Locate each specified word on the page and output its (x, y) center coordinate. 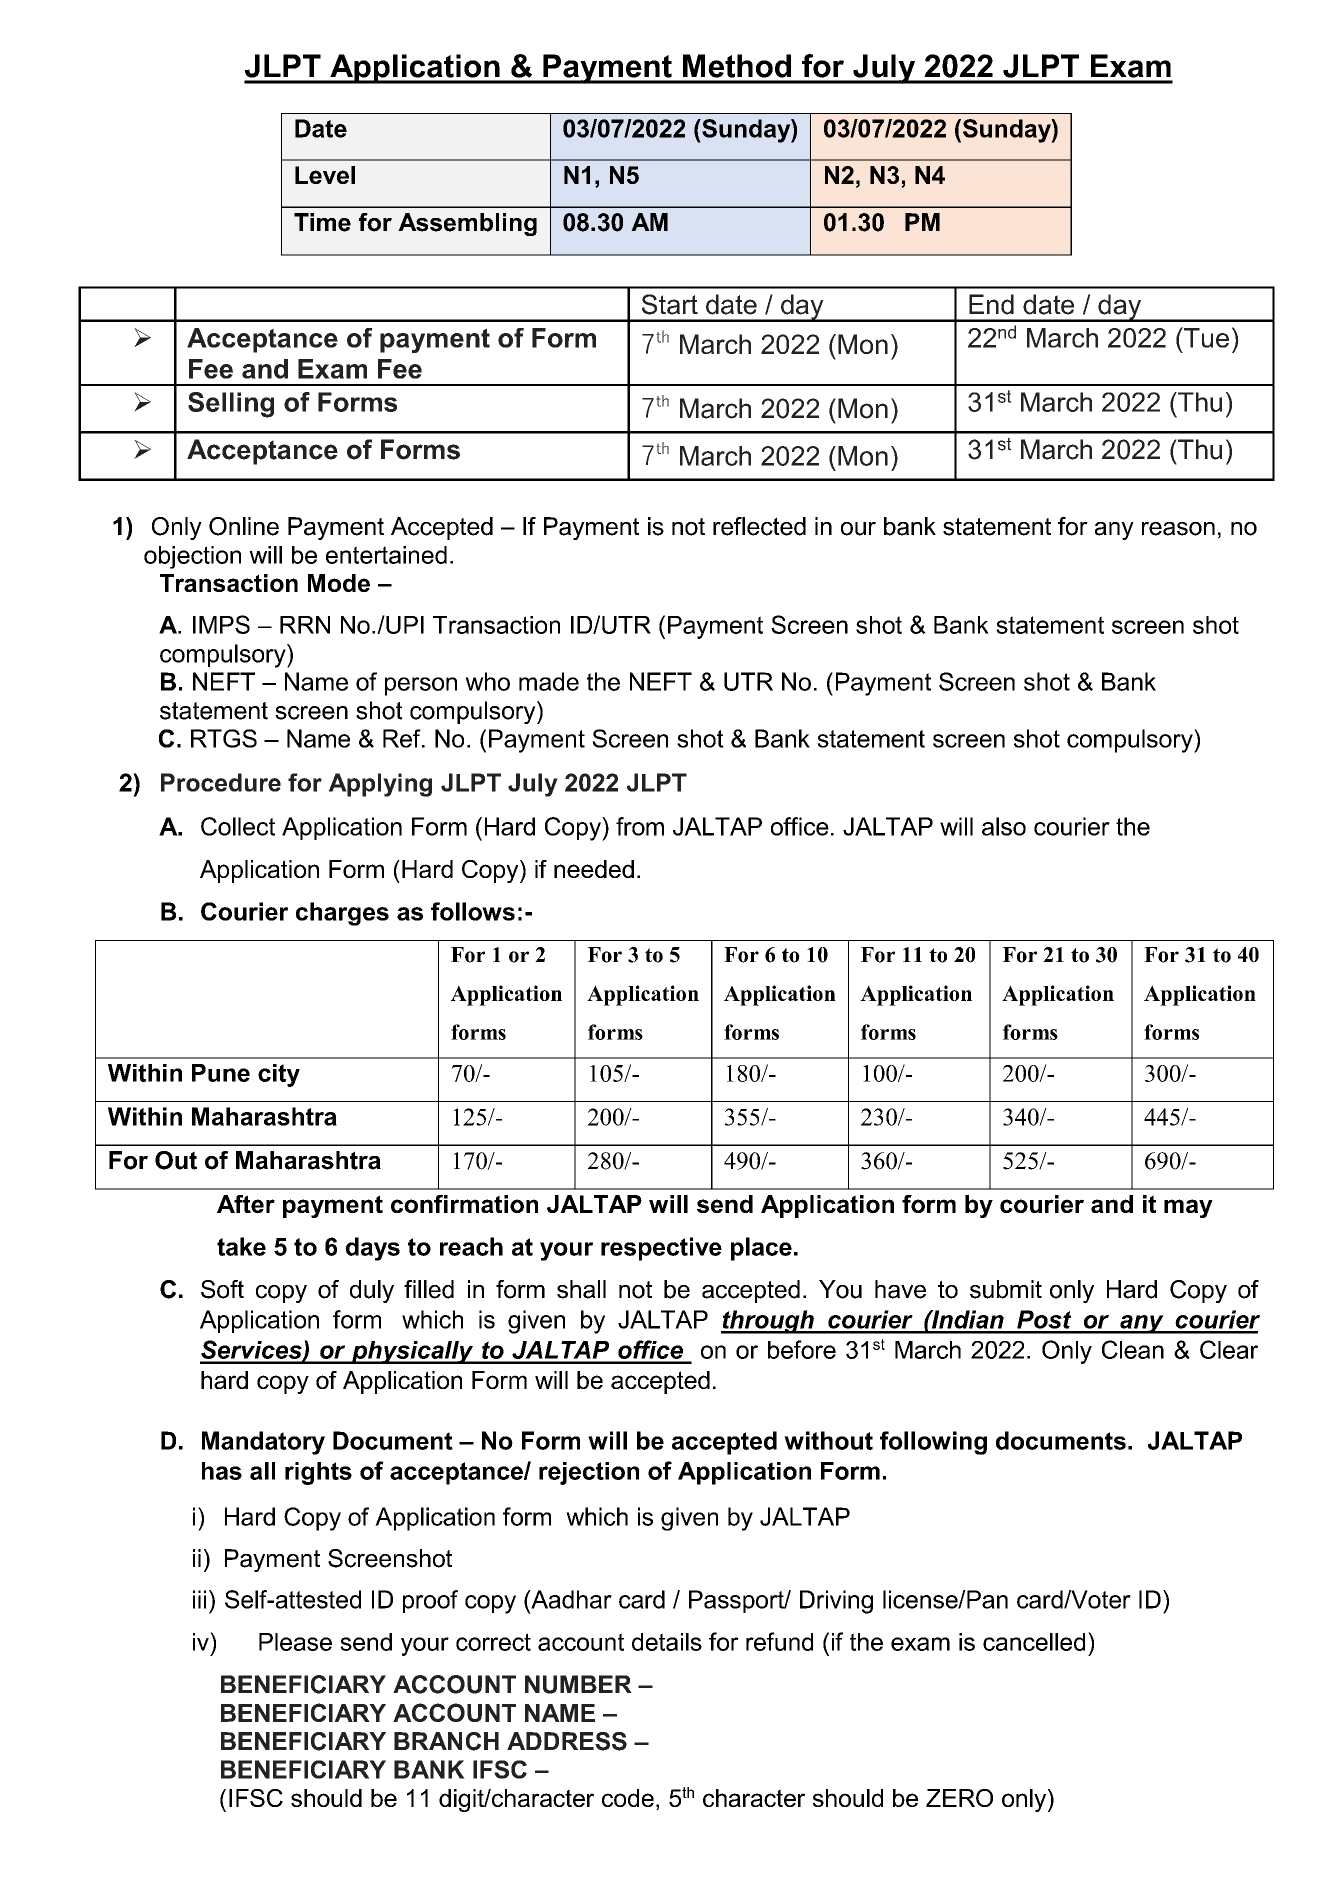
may (1188, 1208)
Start (670, 304)
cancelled (1034, 1642)
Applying (380, 785)
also (1004, 826)
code (628, 1798)
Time (322, 222)
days (373, 1249)
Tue (1205, 337)
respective (661, 1249)
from (640, 826)
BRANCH (446, 1741)
